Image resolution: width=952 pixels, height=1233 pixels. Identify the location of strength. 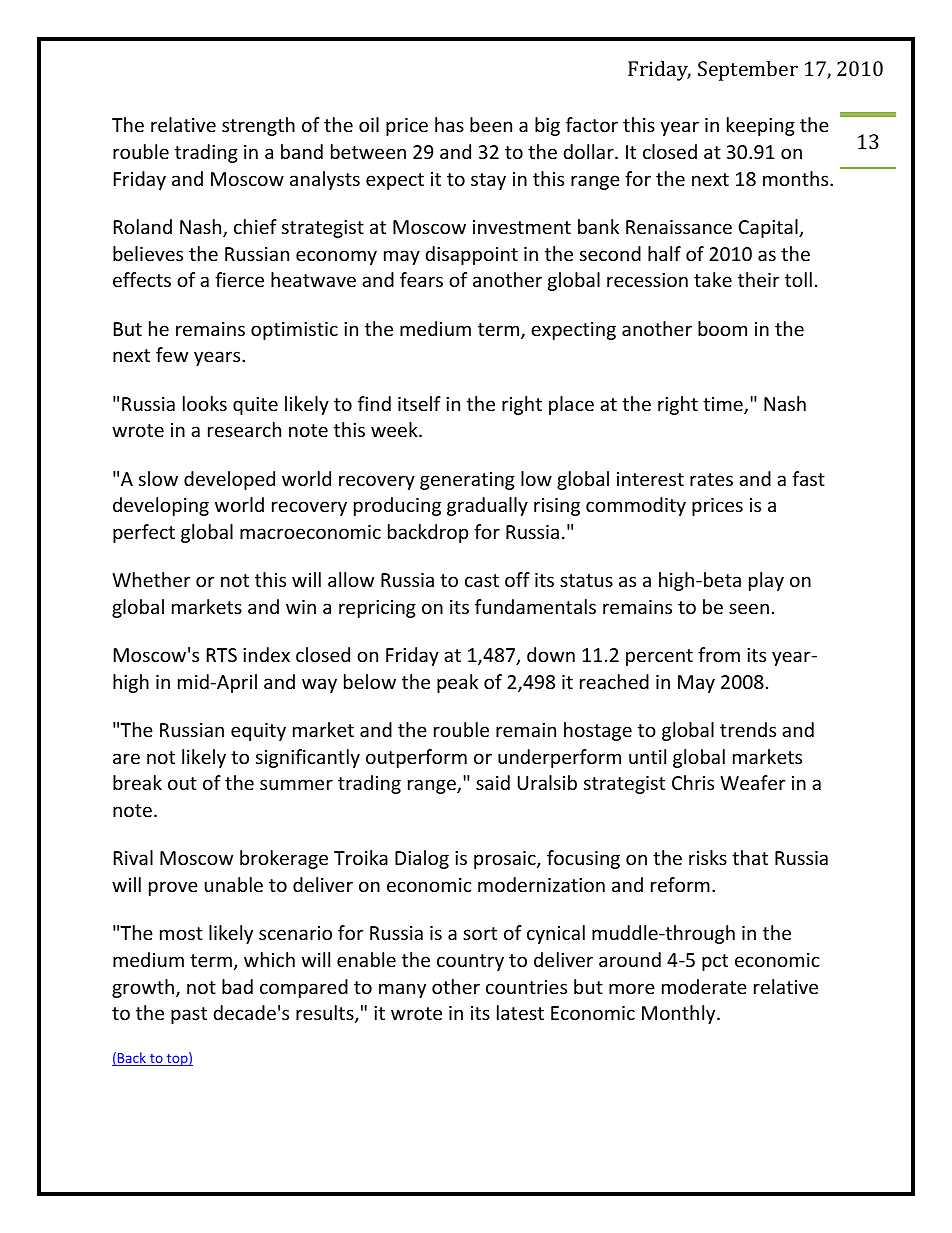
(258, 126).
